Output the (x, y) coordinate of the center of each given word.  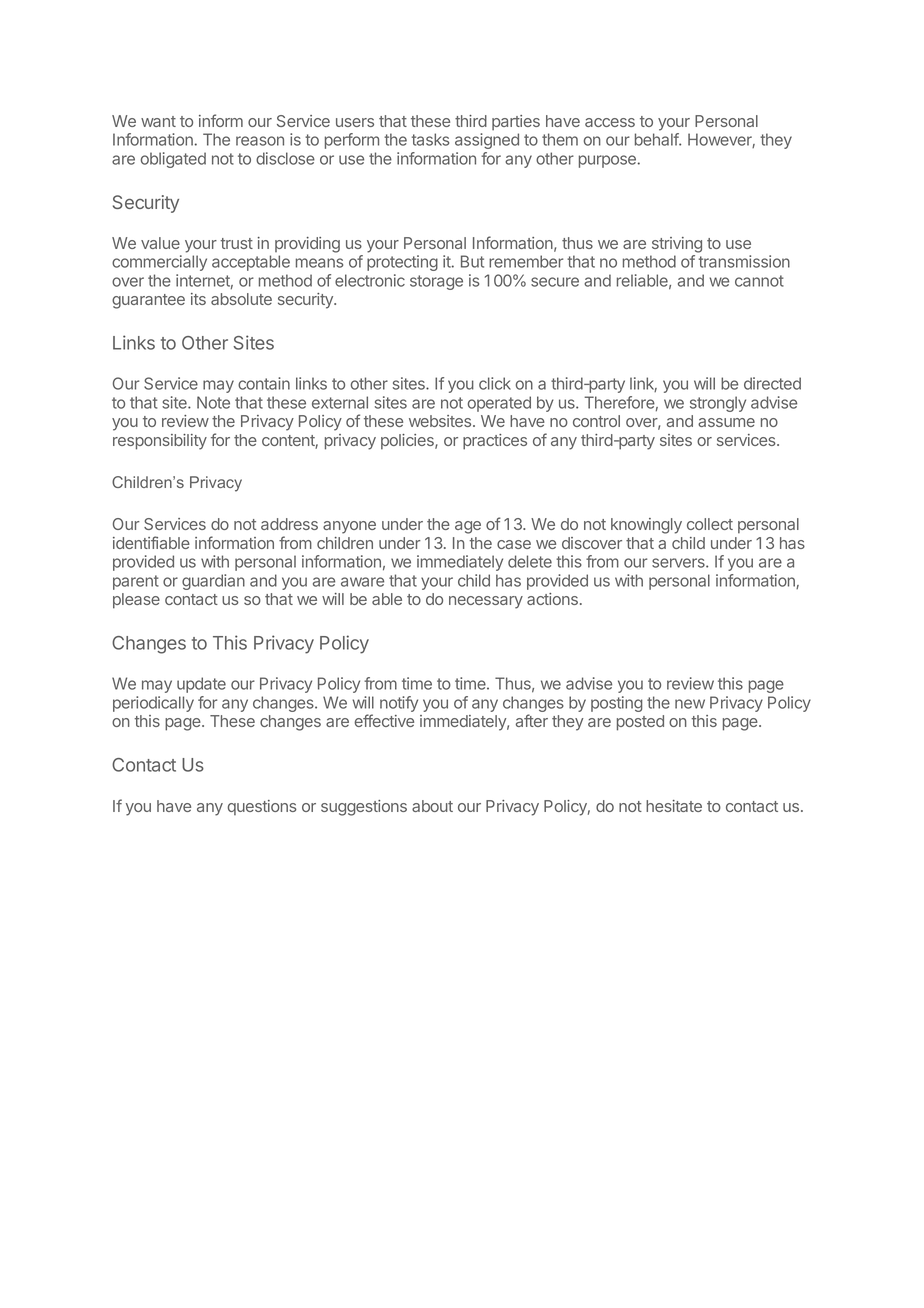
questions (262, 807)
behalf (657, 139)
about (432, 806)
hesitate (674, 806)
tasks (430, 139)
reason (260, 141)
